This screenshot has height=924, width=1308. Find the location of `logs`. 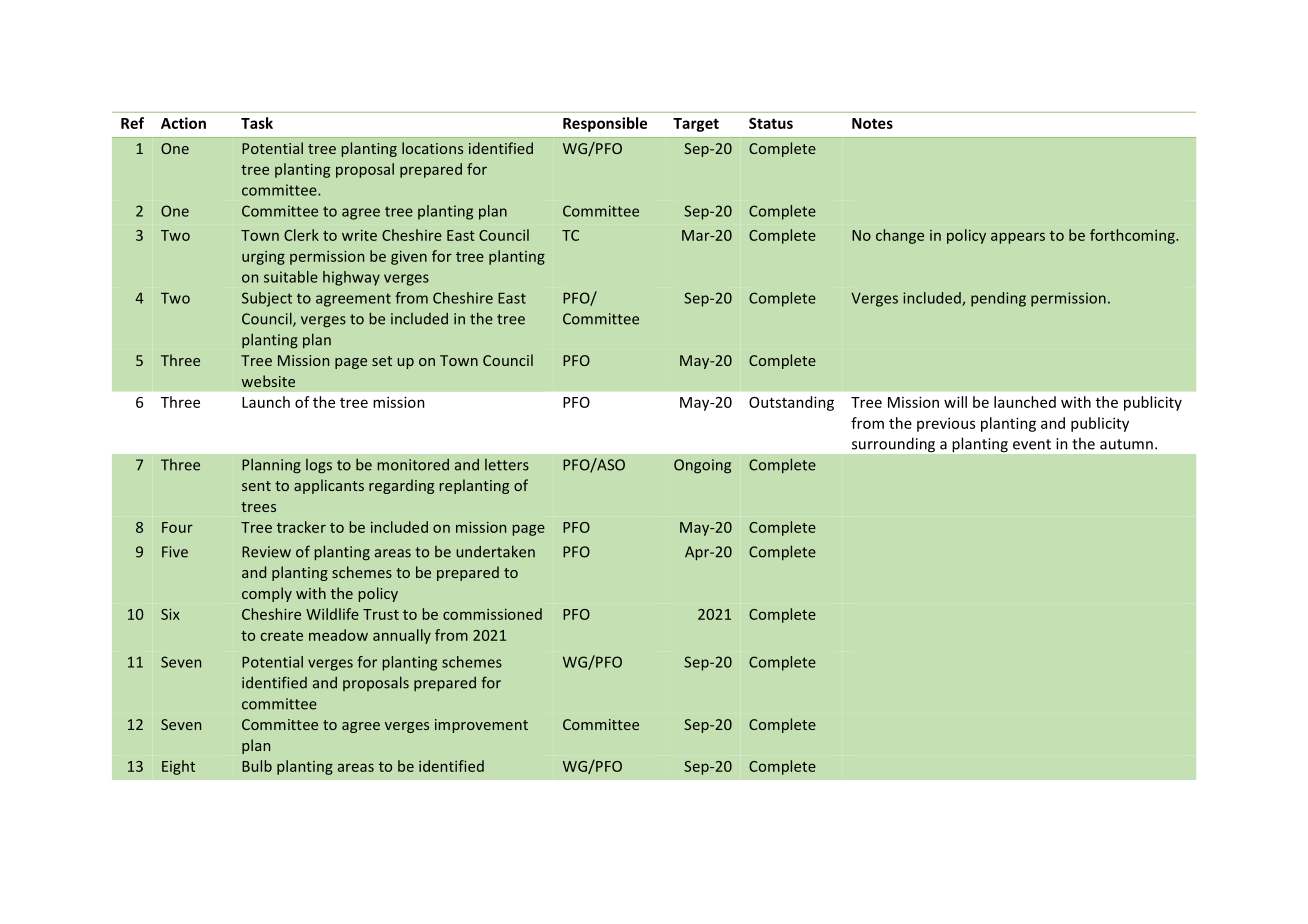

logs is located at coordinates (319, 466).
